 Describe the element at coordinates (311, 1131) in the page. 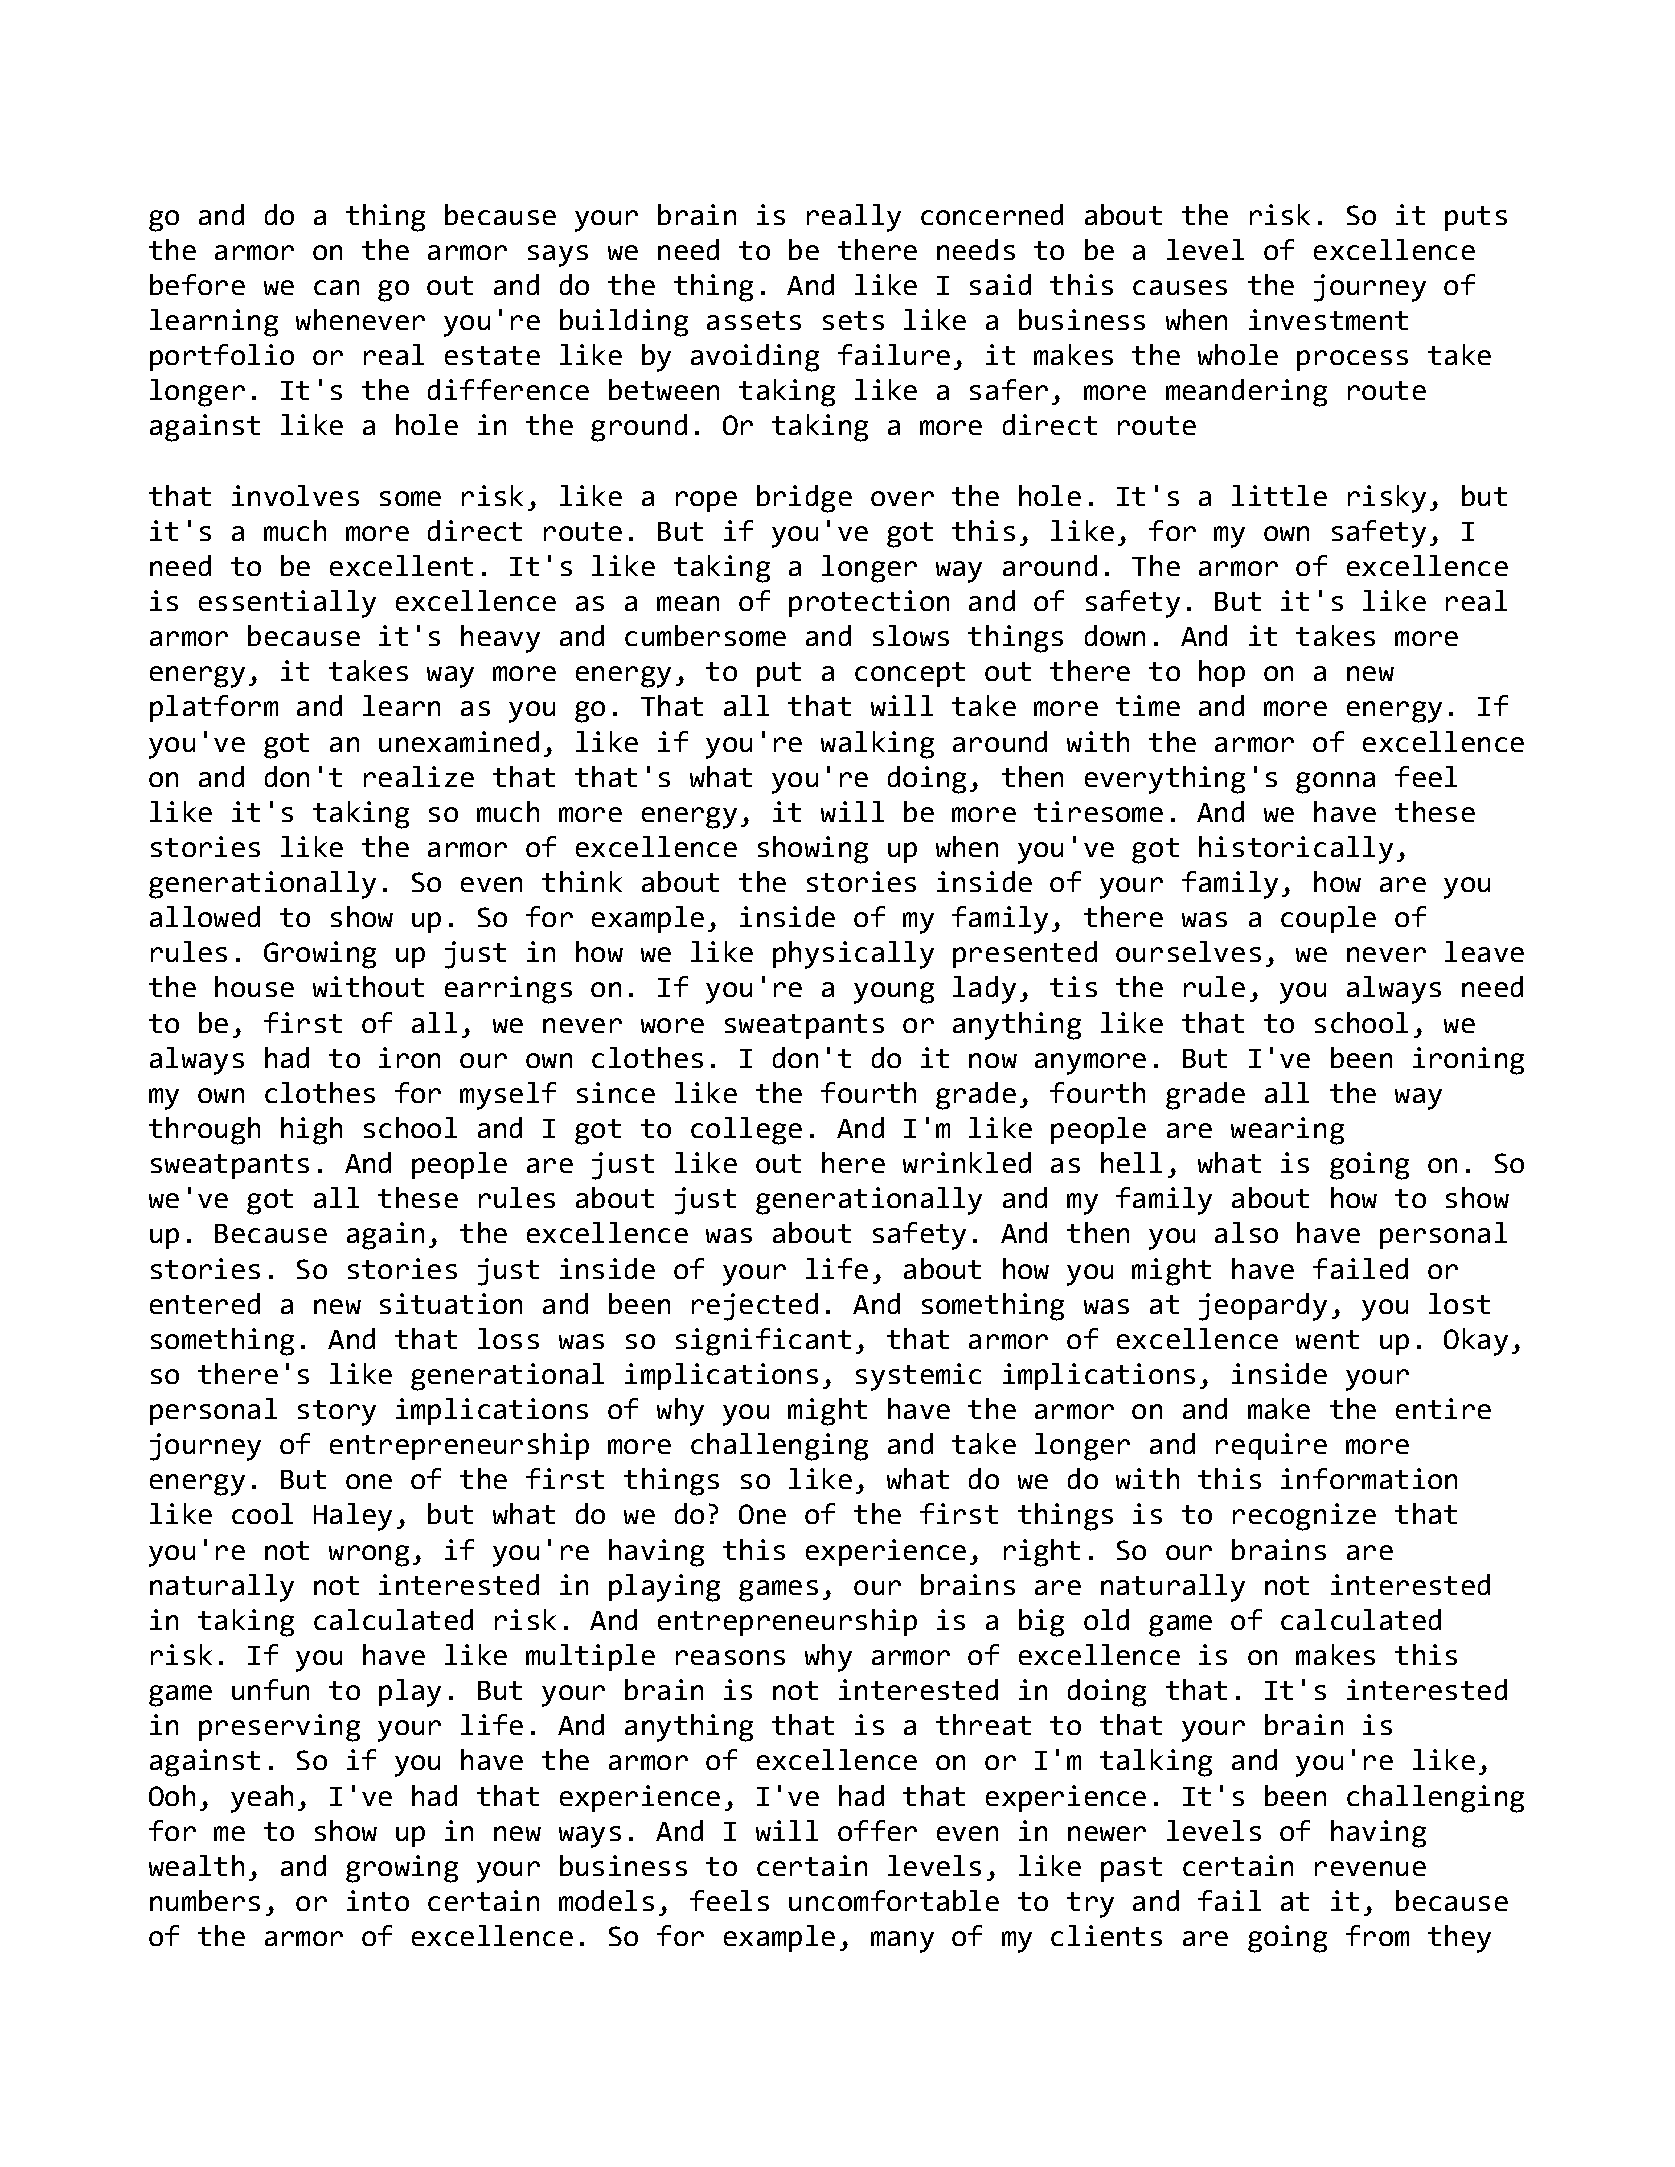

I see `high` at that location.
